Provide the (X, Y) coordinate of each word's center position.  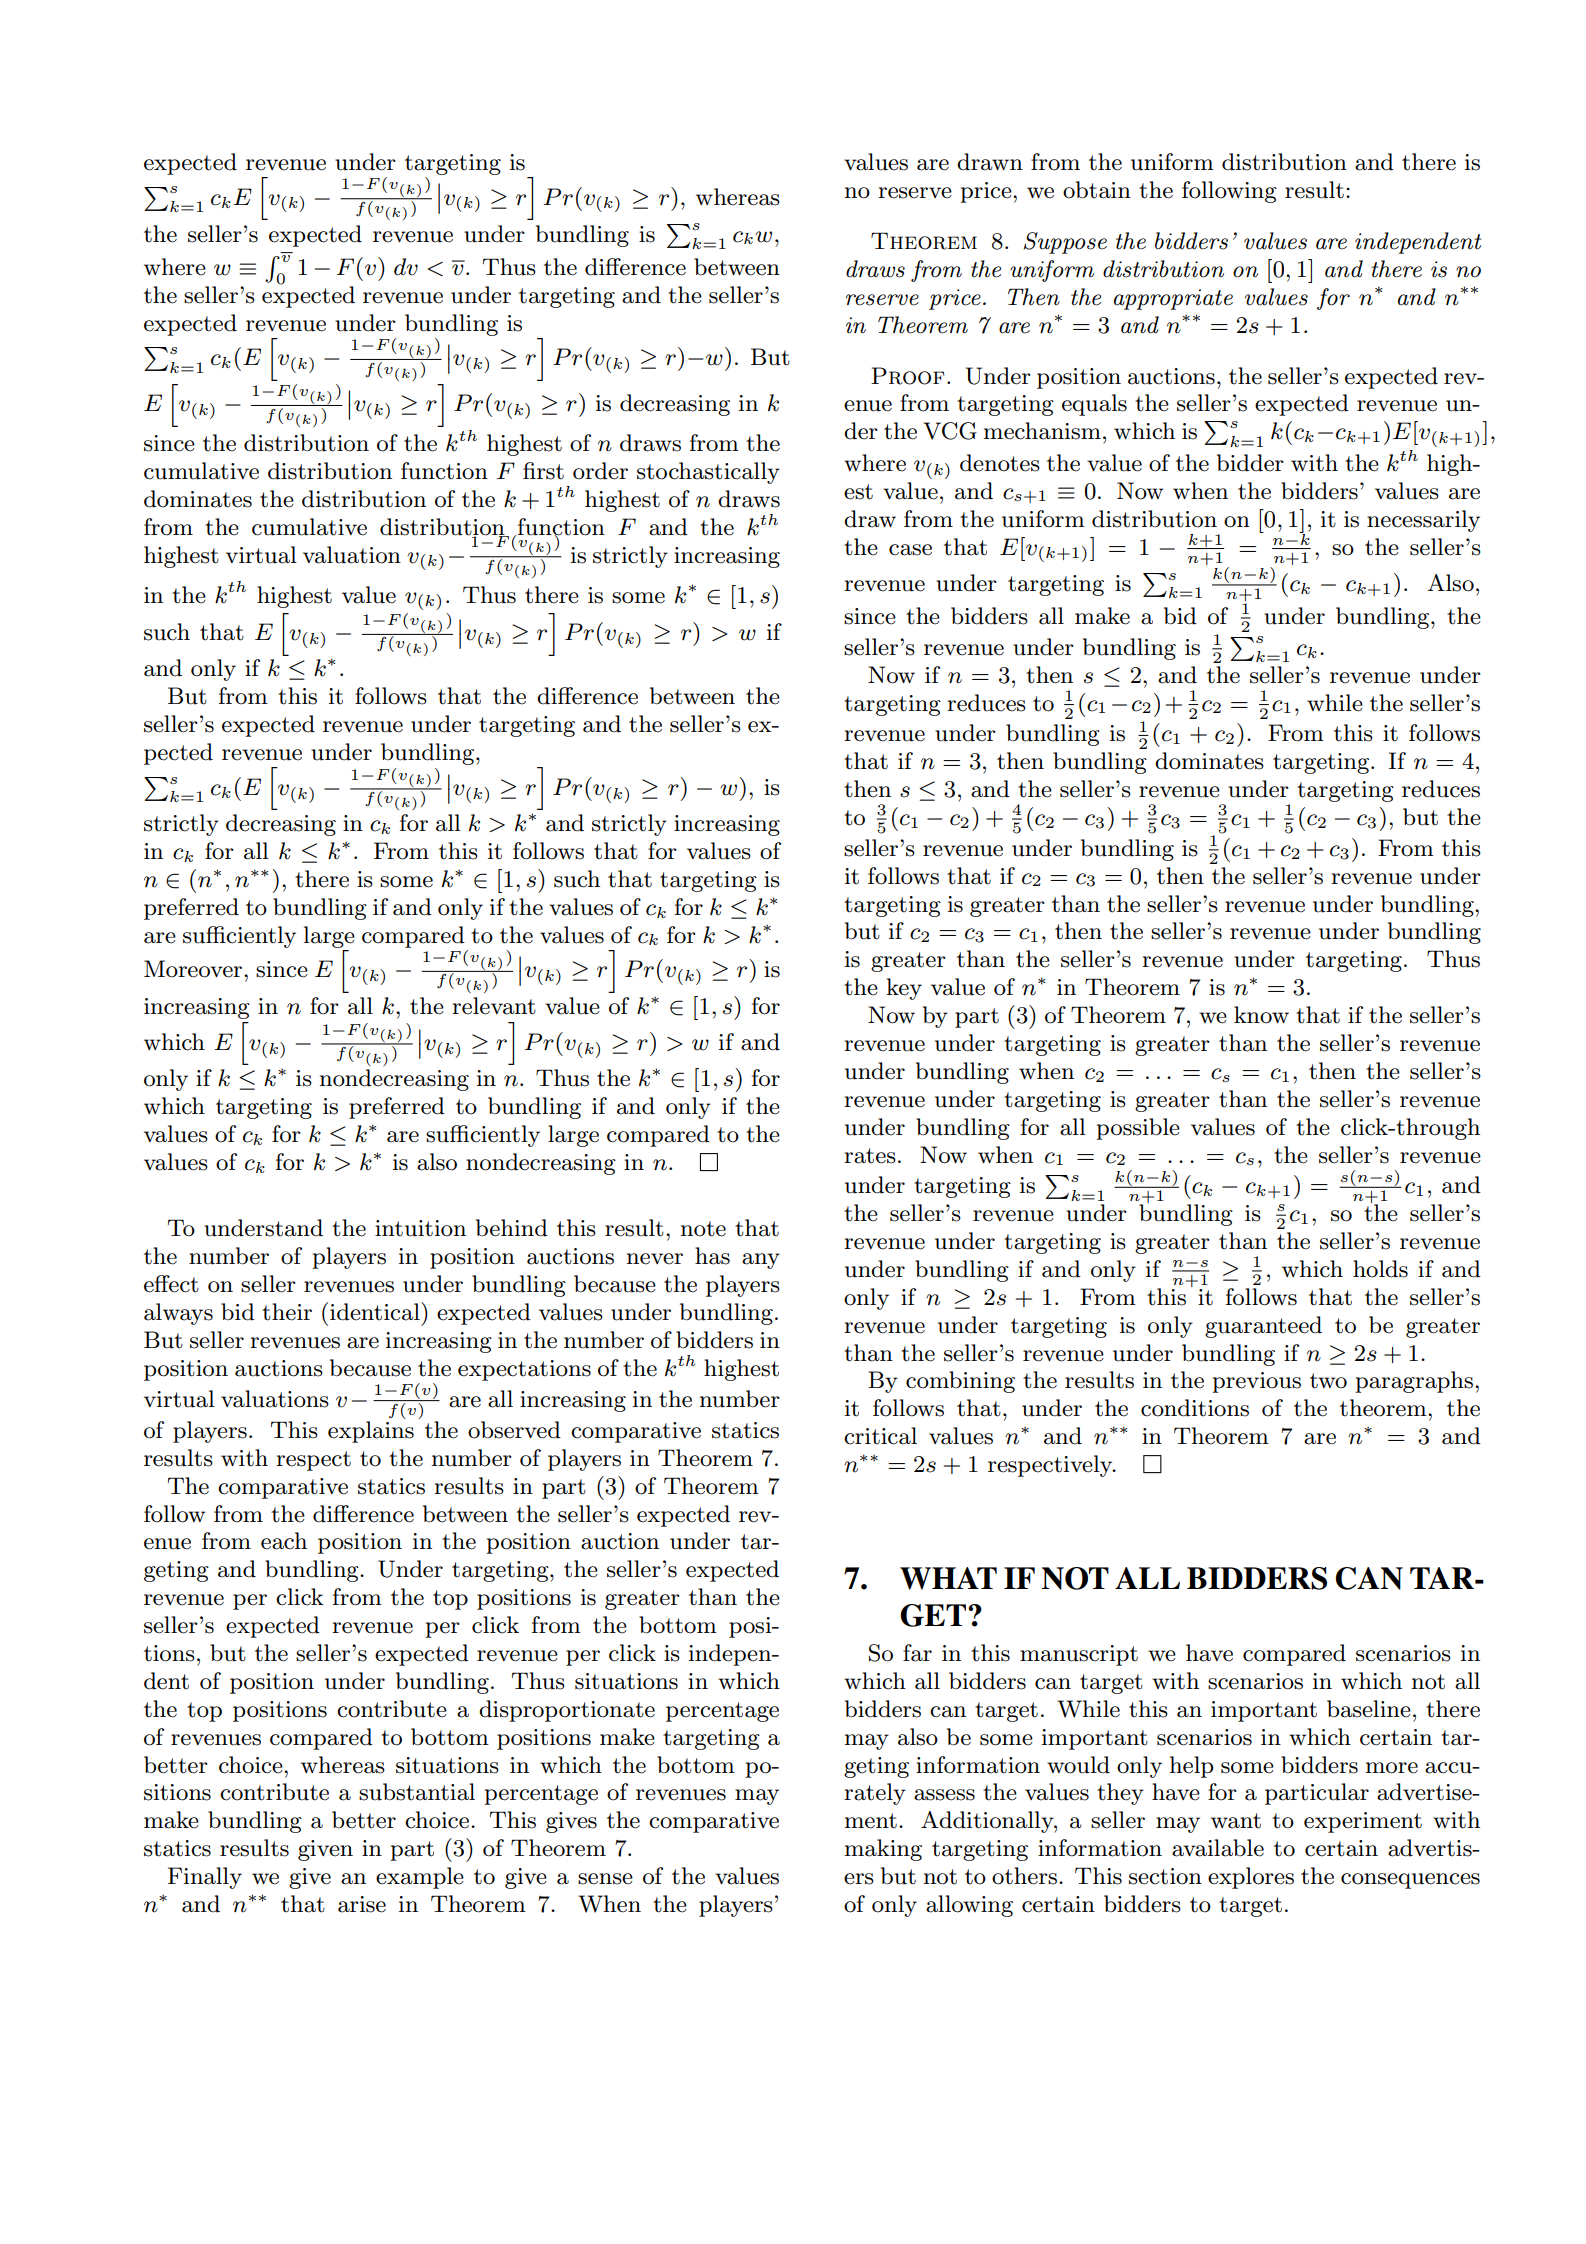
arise (362, 1904)
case (910, 550)
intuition (420, 1228)
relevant (494, 1006)
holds (1380, 1269)
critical (880, 1436)
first (543, 471)
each (284, 1541)
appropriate (1173, 299)
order (600, 471)
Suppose (1065, 243)
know (1261, 1015)
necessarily (1423, 521)
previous (1256, 1382)
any (761, 1261)
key (904, 989)
